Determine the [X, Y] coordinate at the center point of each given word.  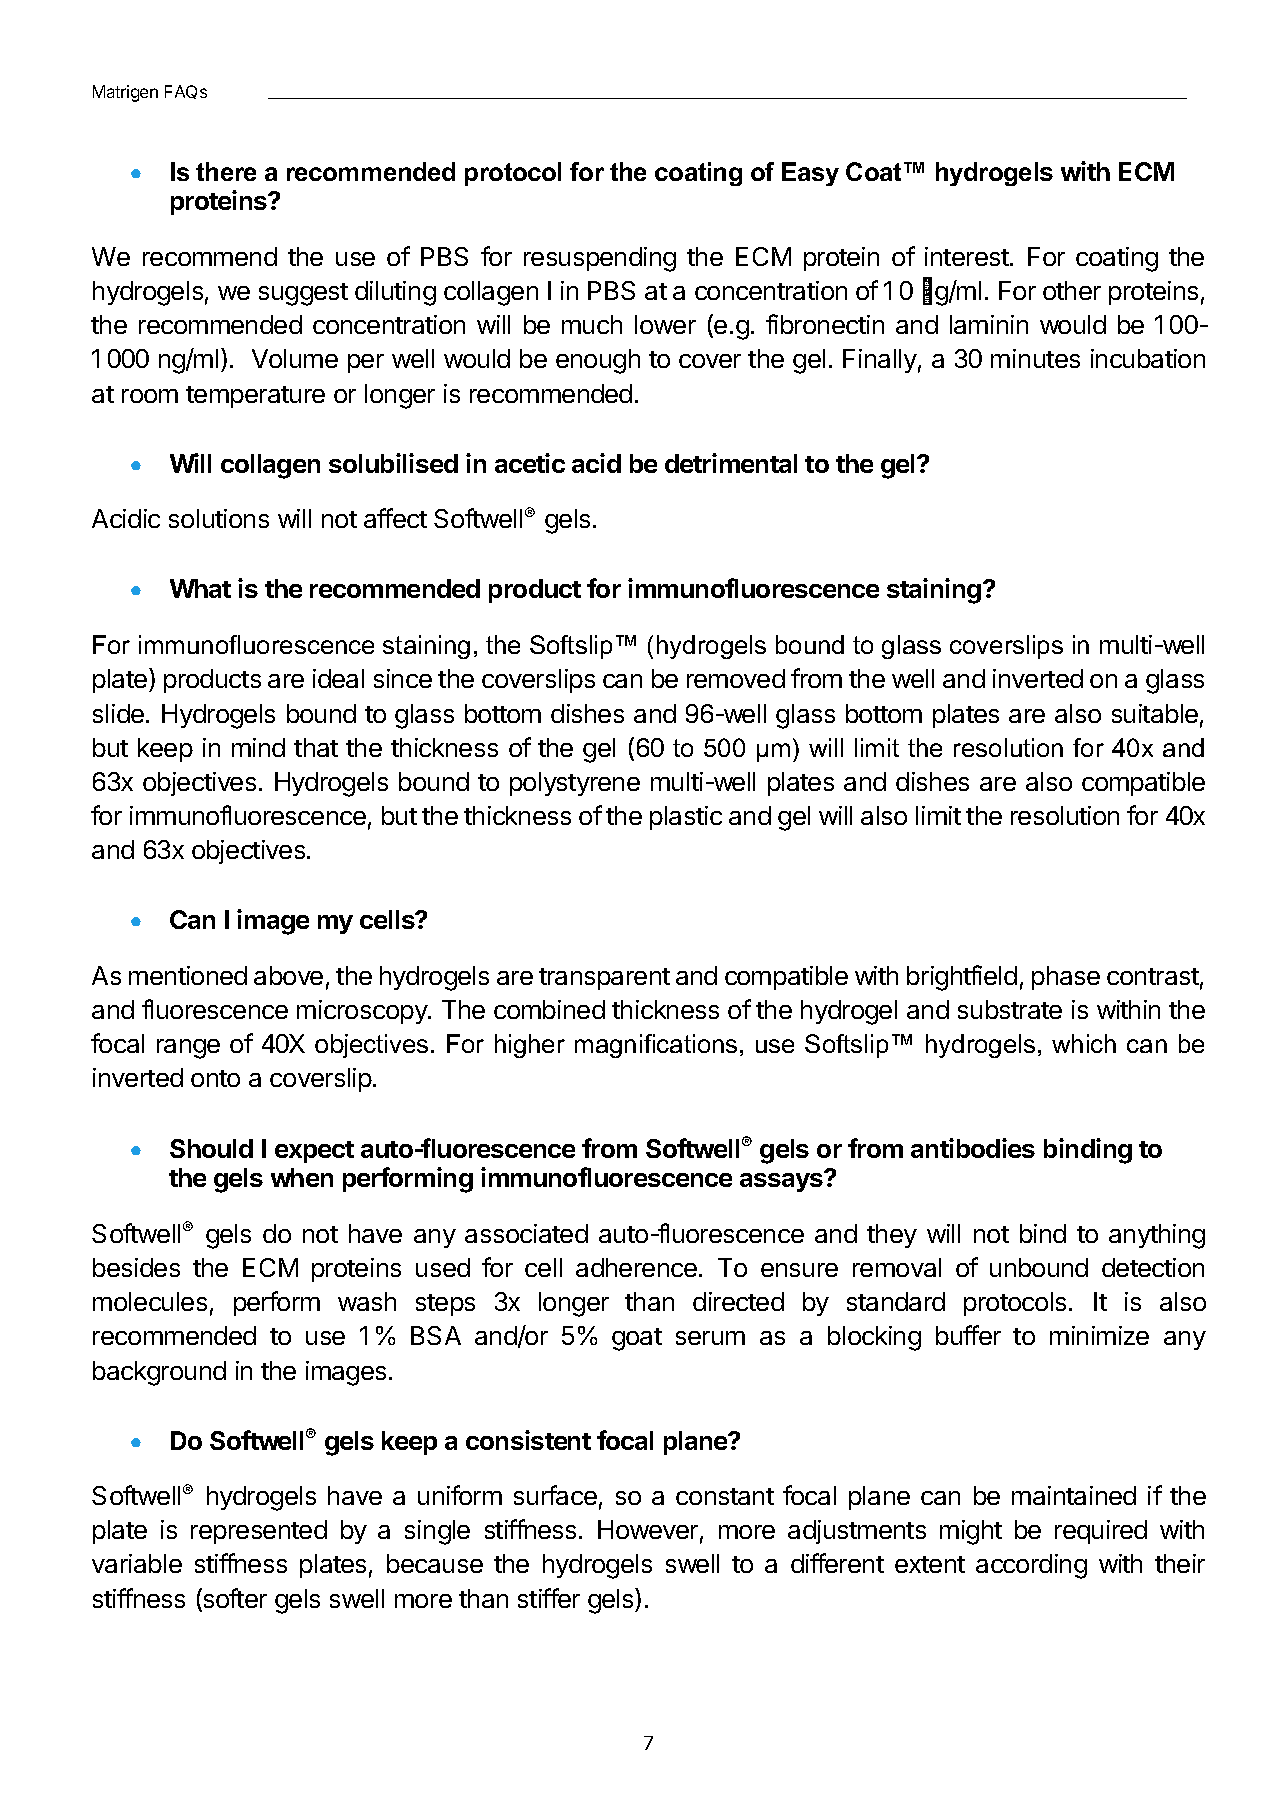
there [226, 171]
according [1031, 1566]
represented [259, 1532]
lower [665, 324]
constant [725, 1496]
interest [967, 256]
